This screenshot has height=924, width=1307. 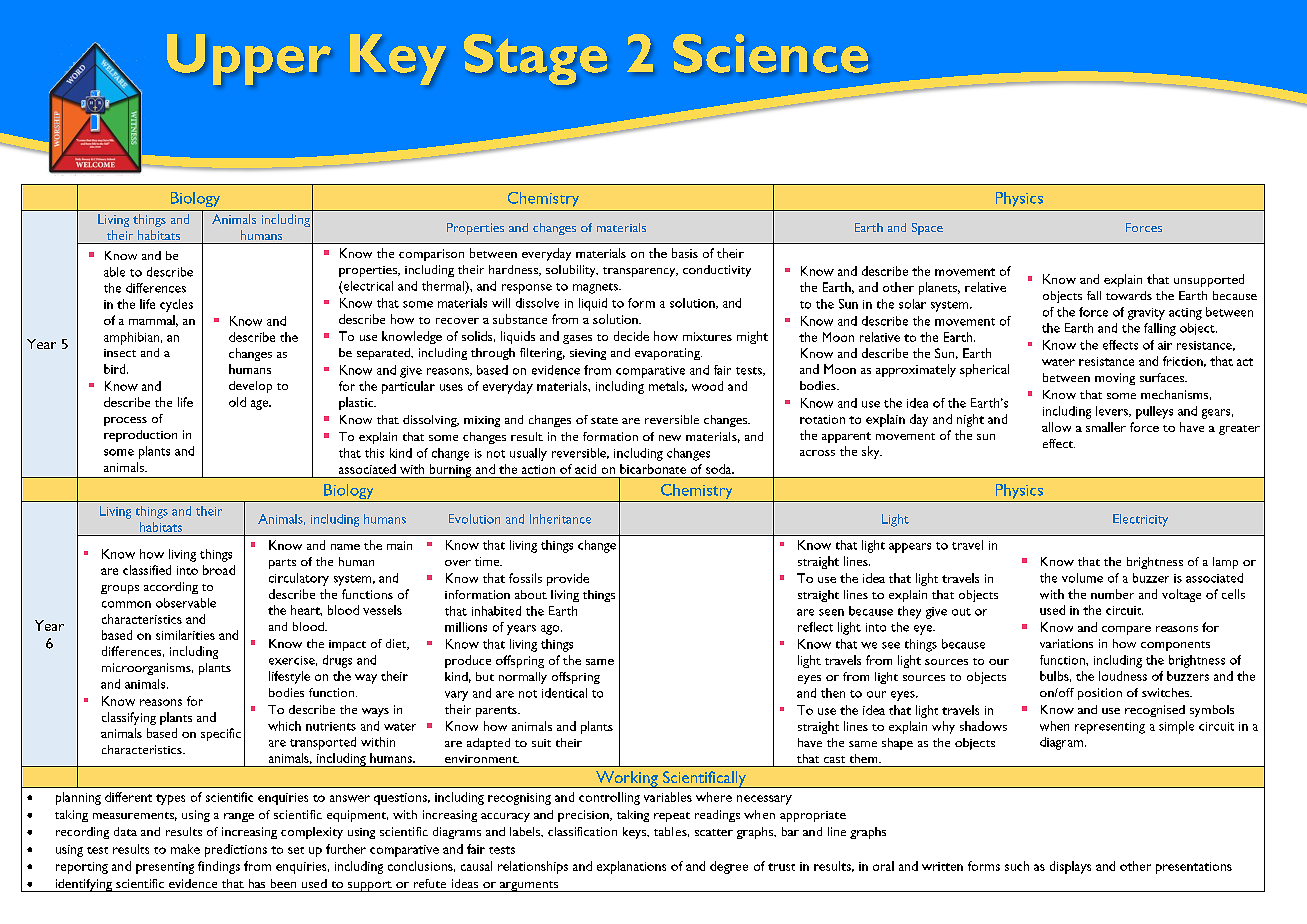 I want to click on gravity, so click(x=1146, y=314).
